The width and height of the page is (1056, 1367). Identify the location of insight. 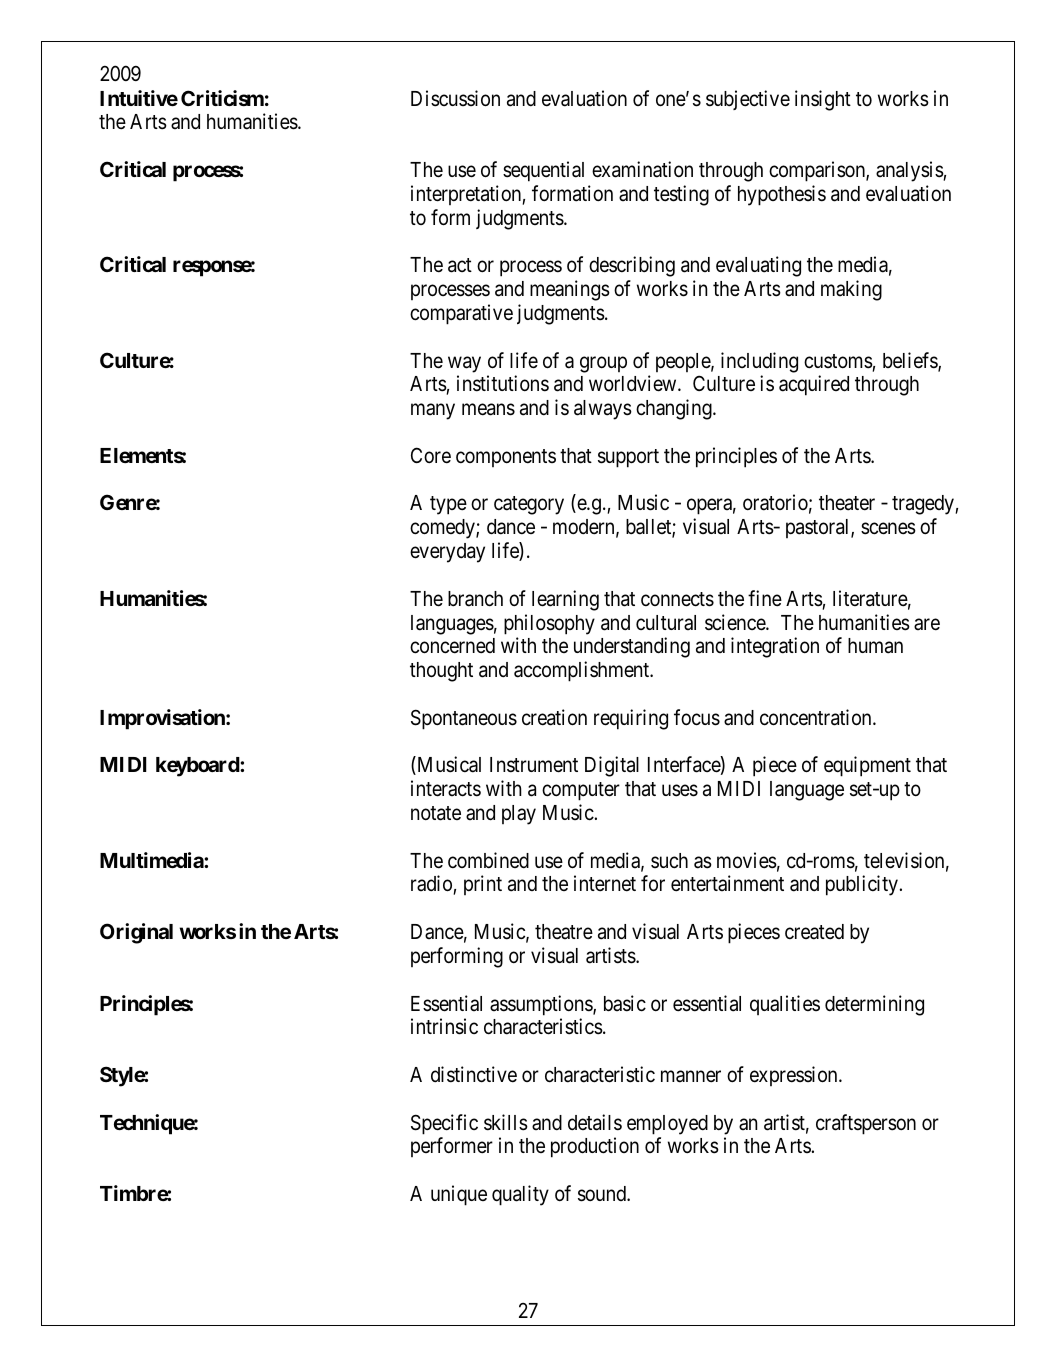
(823, 100).
